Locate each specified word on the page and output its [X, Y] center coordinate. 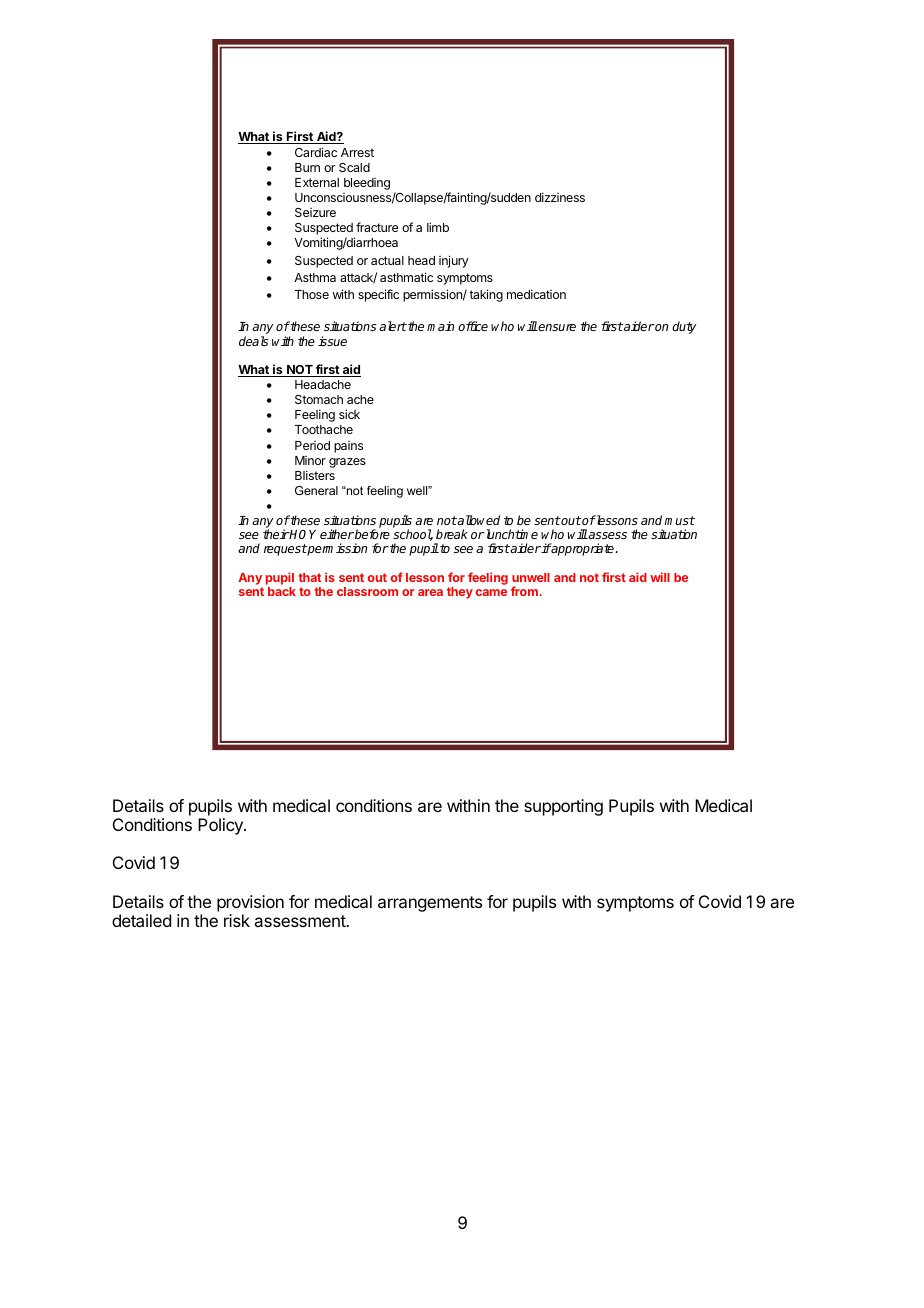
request [285, 550]
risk [237, 920]
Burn [307, 167]
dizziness [560, 197]
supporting [563, 807]
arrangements [430, 904]
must [679, 520]
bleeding [367, 184]
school [413, 535]
